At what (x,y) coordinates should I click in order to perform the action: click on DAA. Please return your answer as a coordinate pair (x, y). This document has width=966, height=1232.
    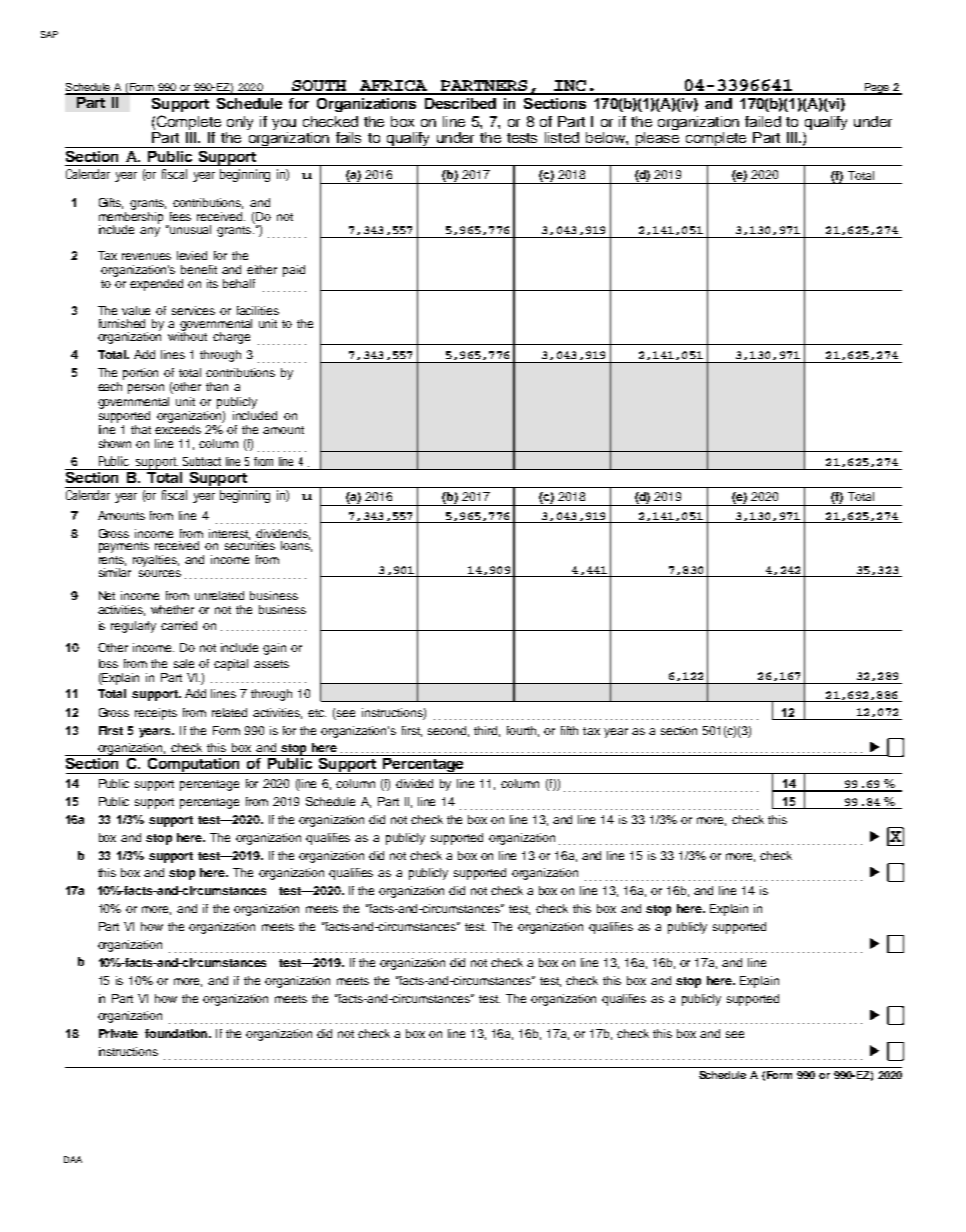
    Looking at the image, I should click on (73, 1159).
